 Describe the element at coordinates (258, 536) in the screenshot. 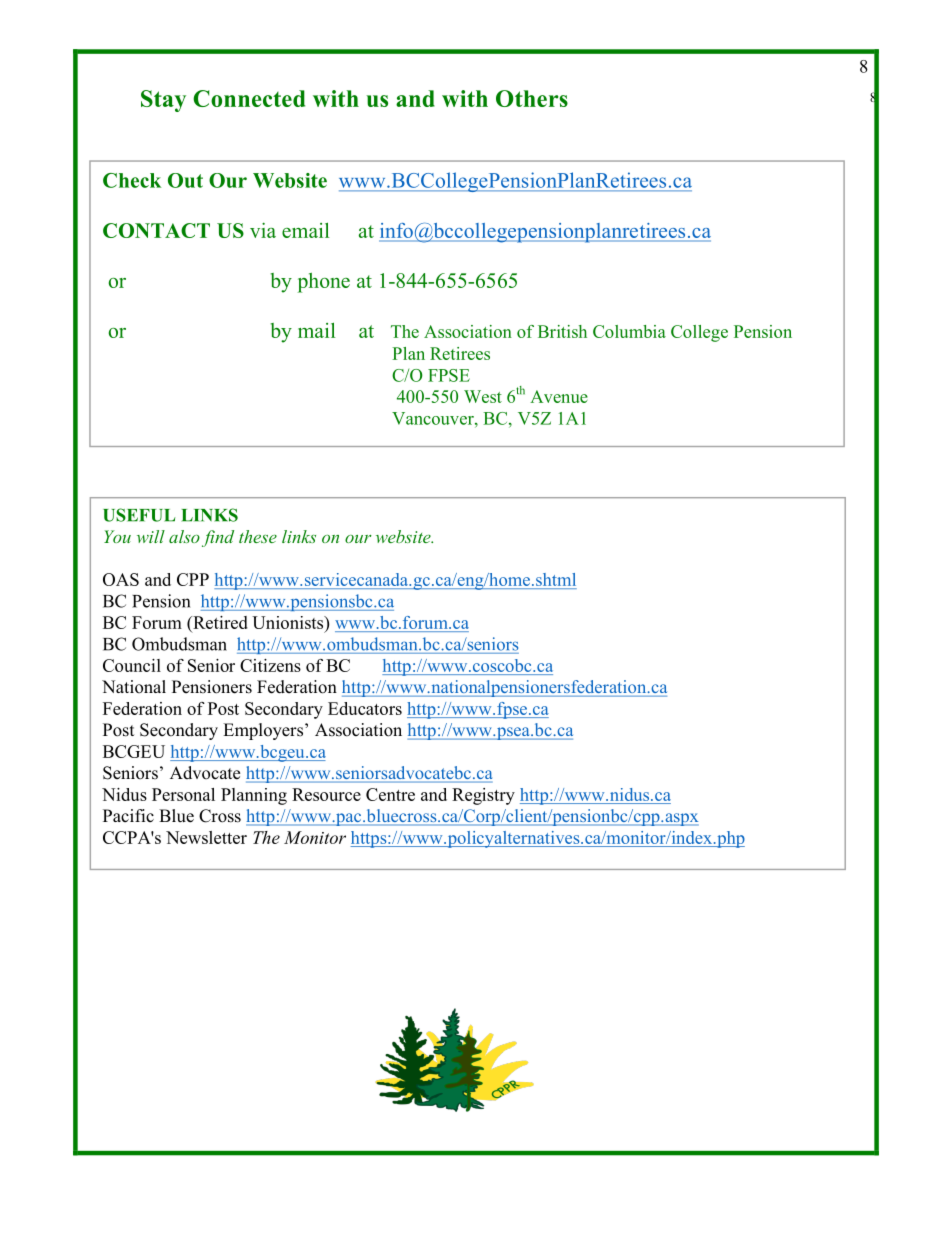

I see `these` at that location.
